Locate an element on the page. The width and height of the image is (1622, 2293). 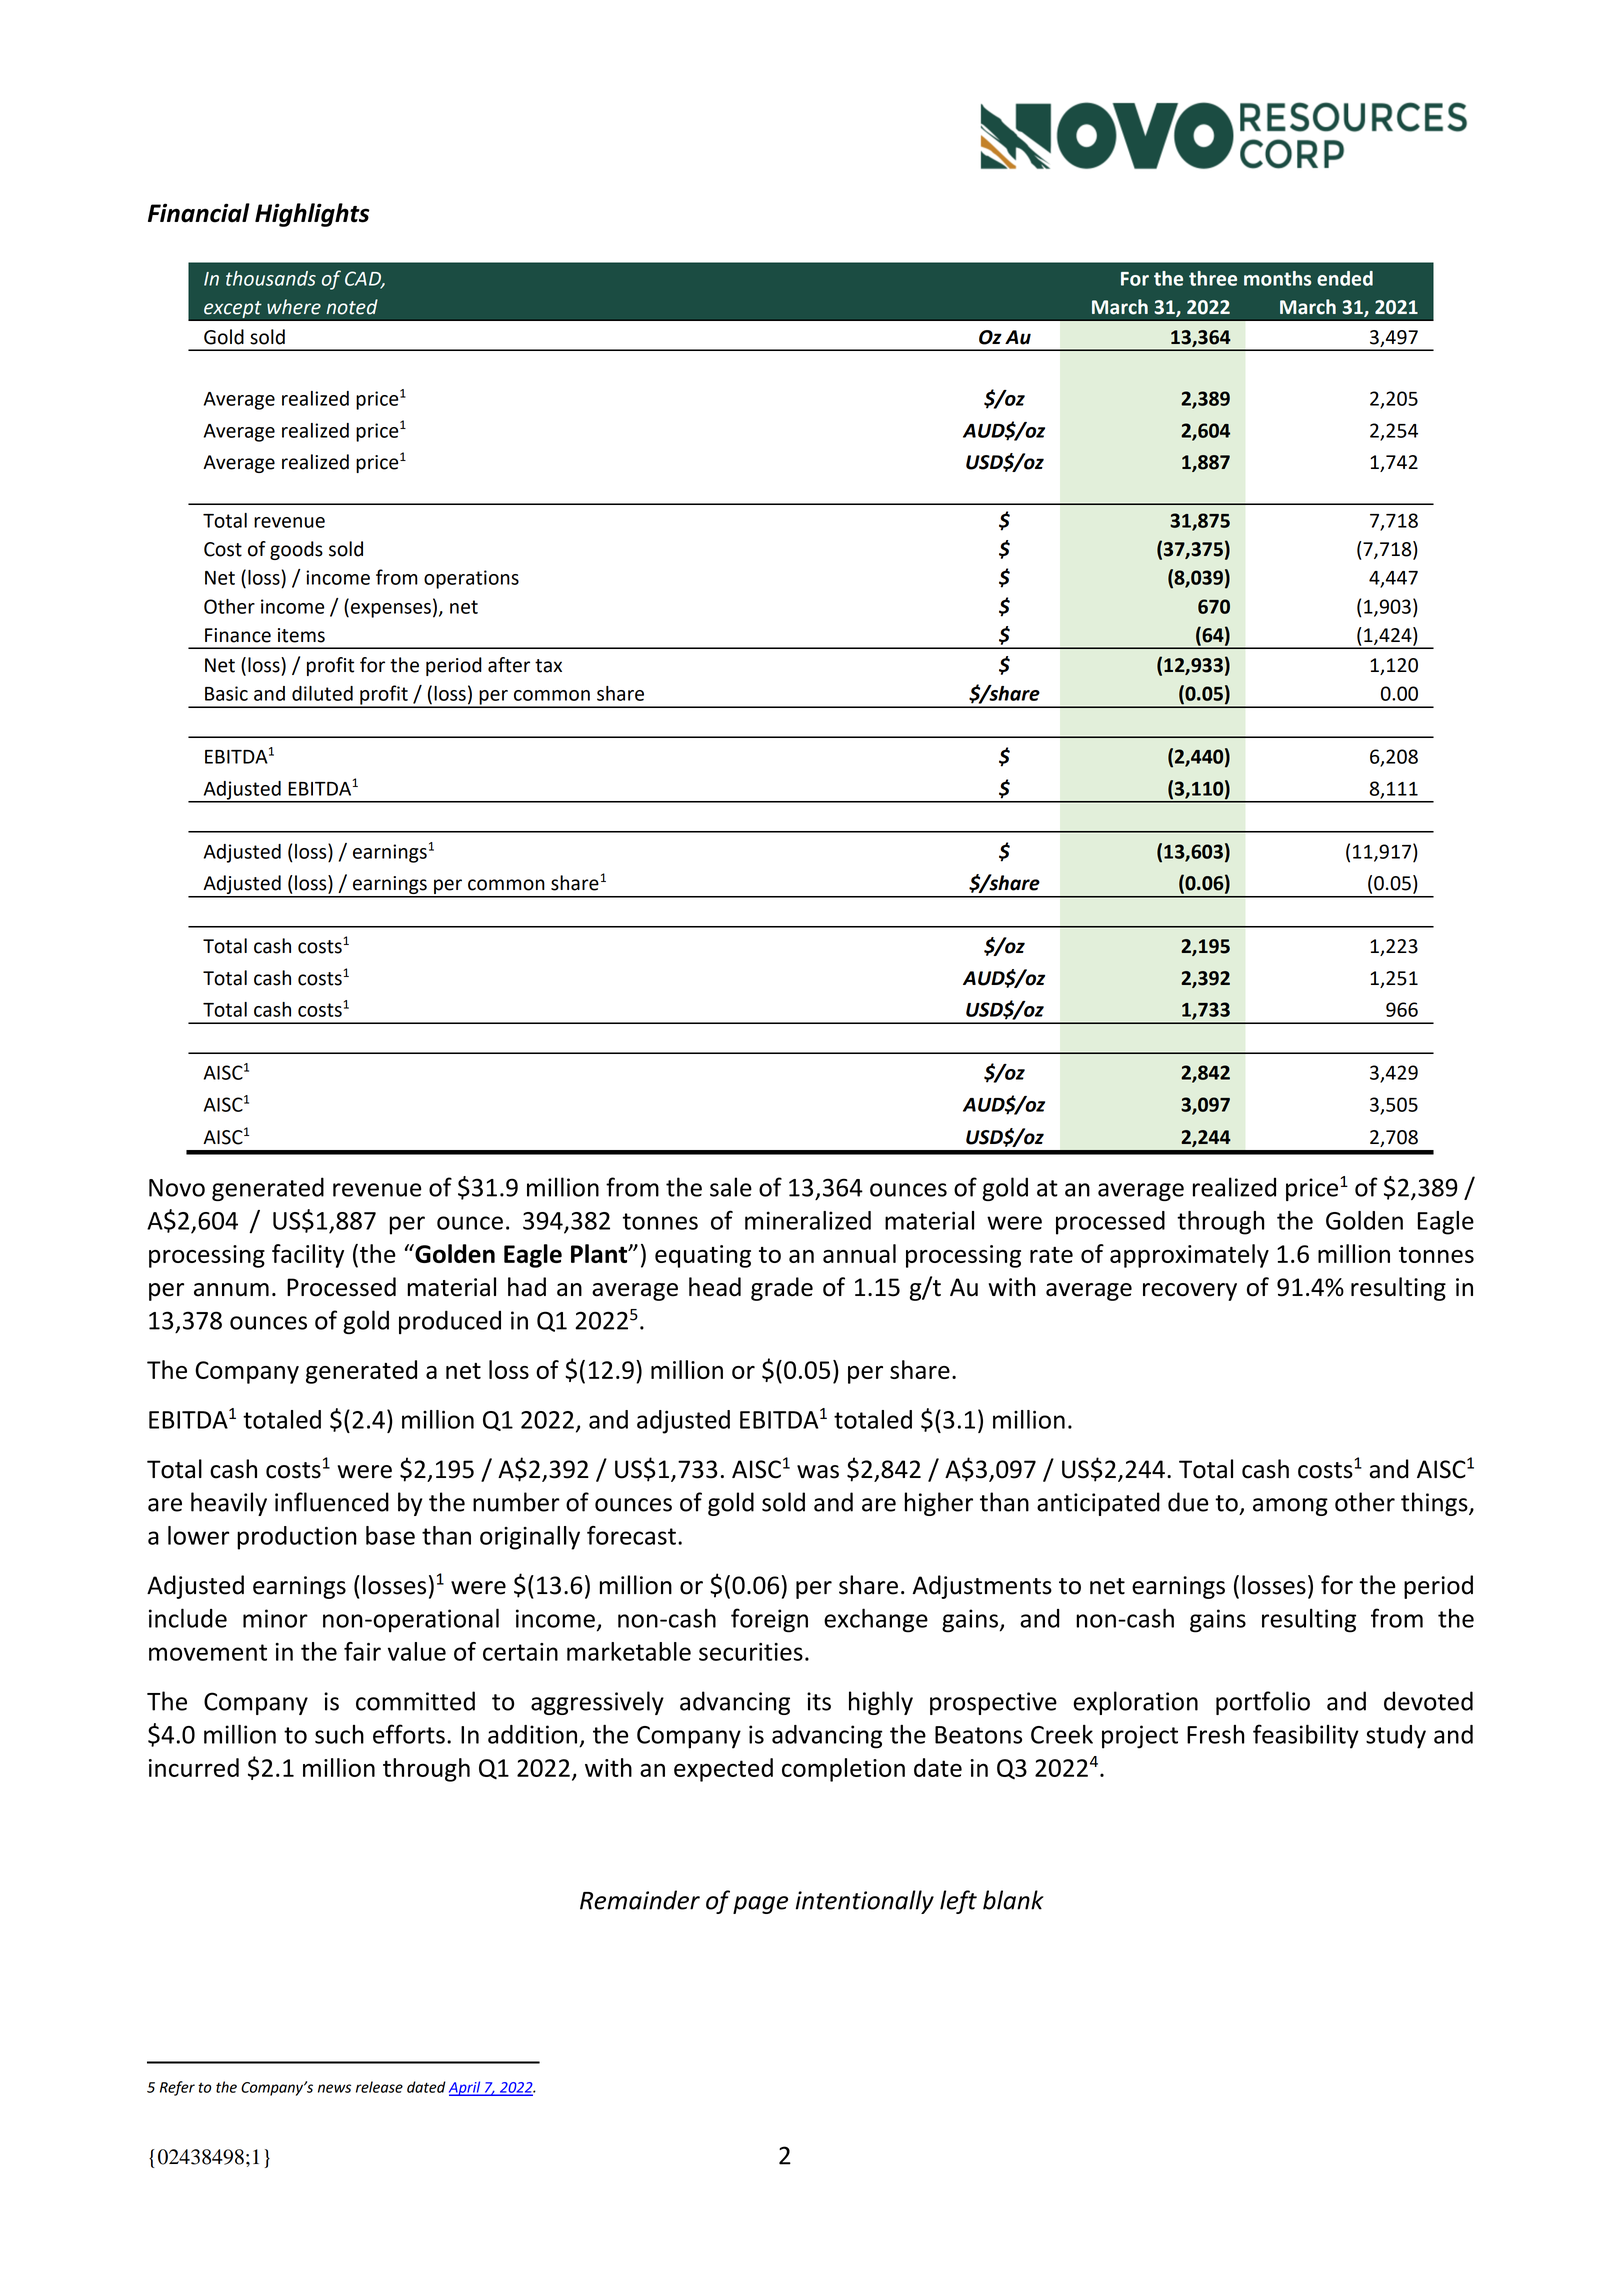
three is located at coordinates (1213, 278).
